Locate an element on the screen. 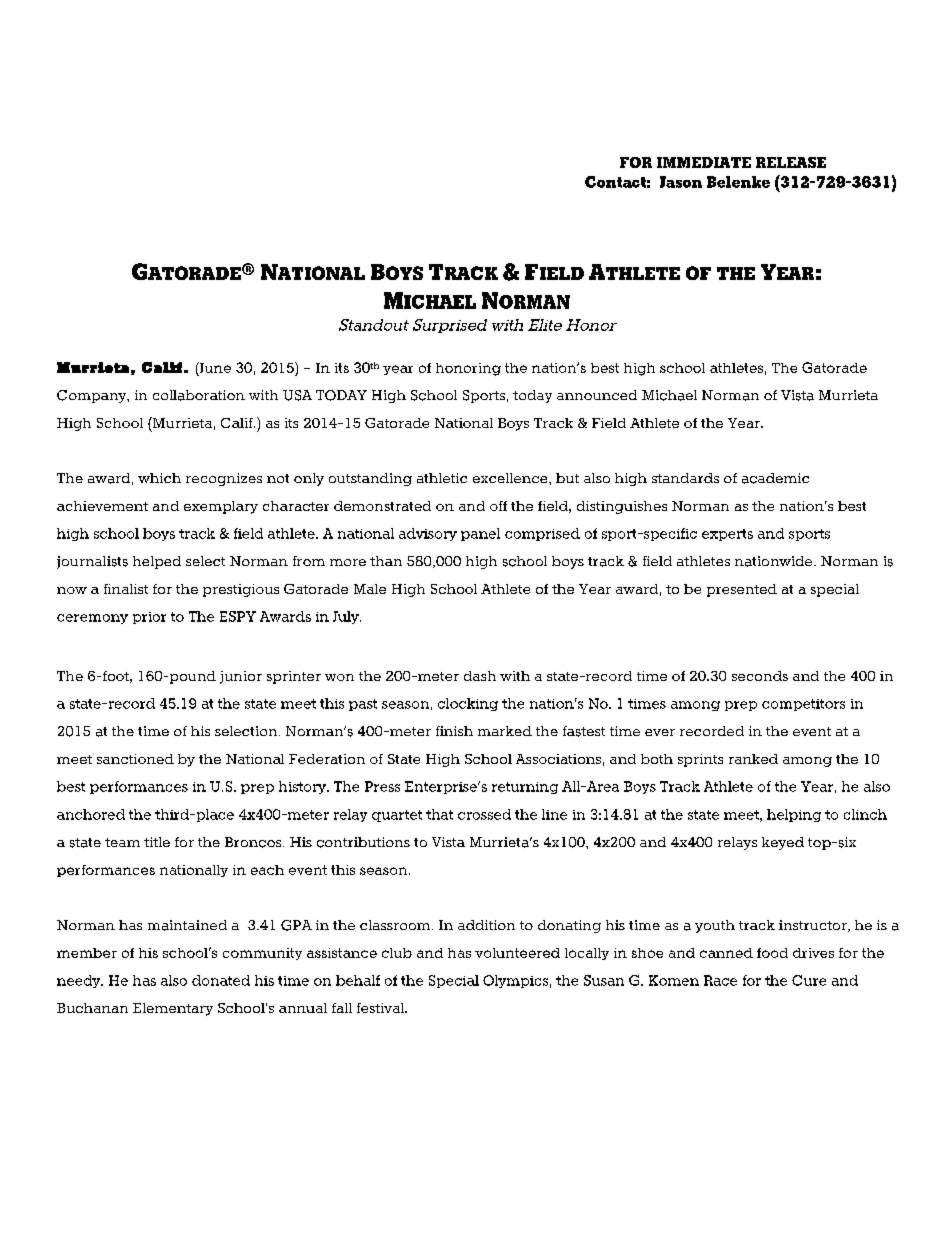 The width and height of the screenshot is (952, 1233). finalist is located at coordinates (126, 589).
